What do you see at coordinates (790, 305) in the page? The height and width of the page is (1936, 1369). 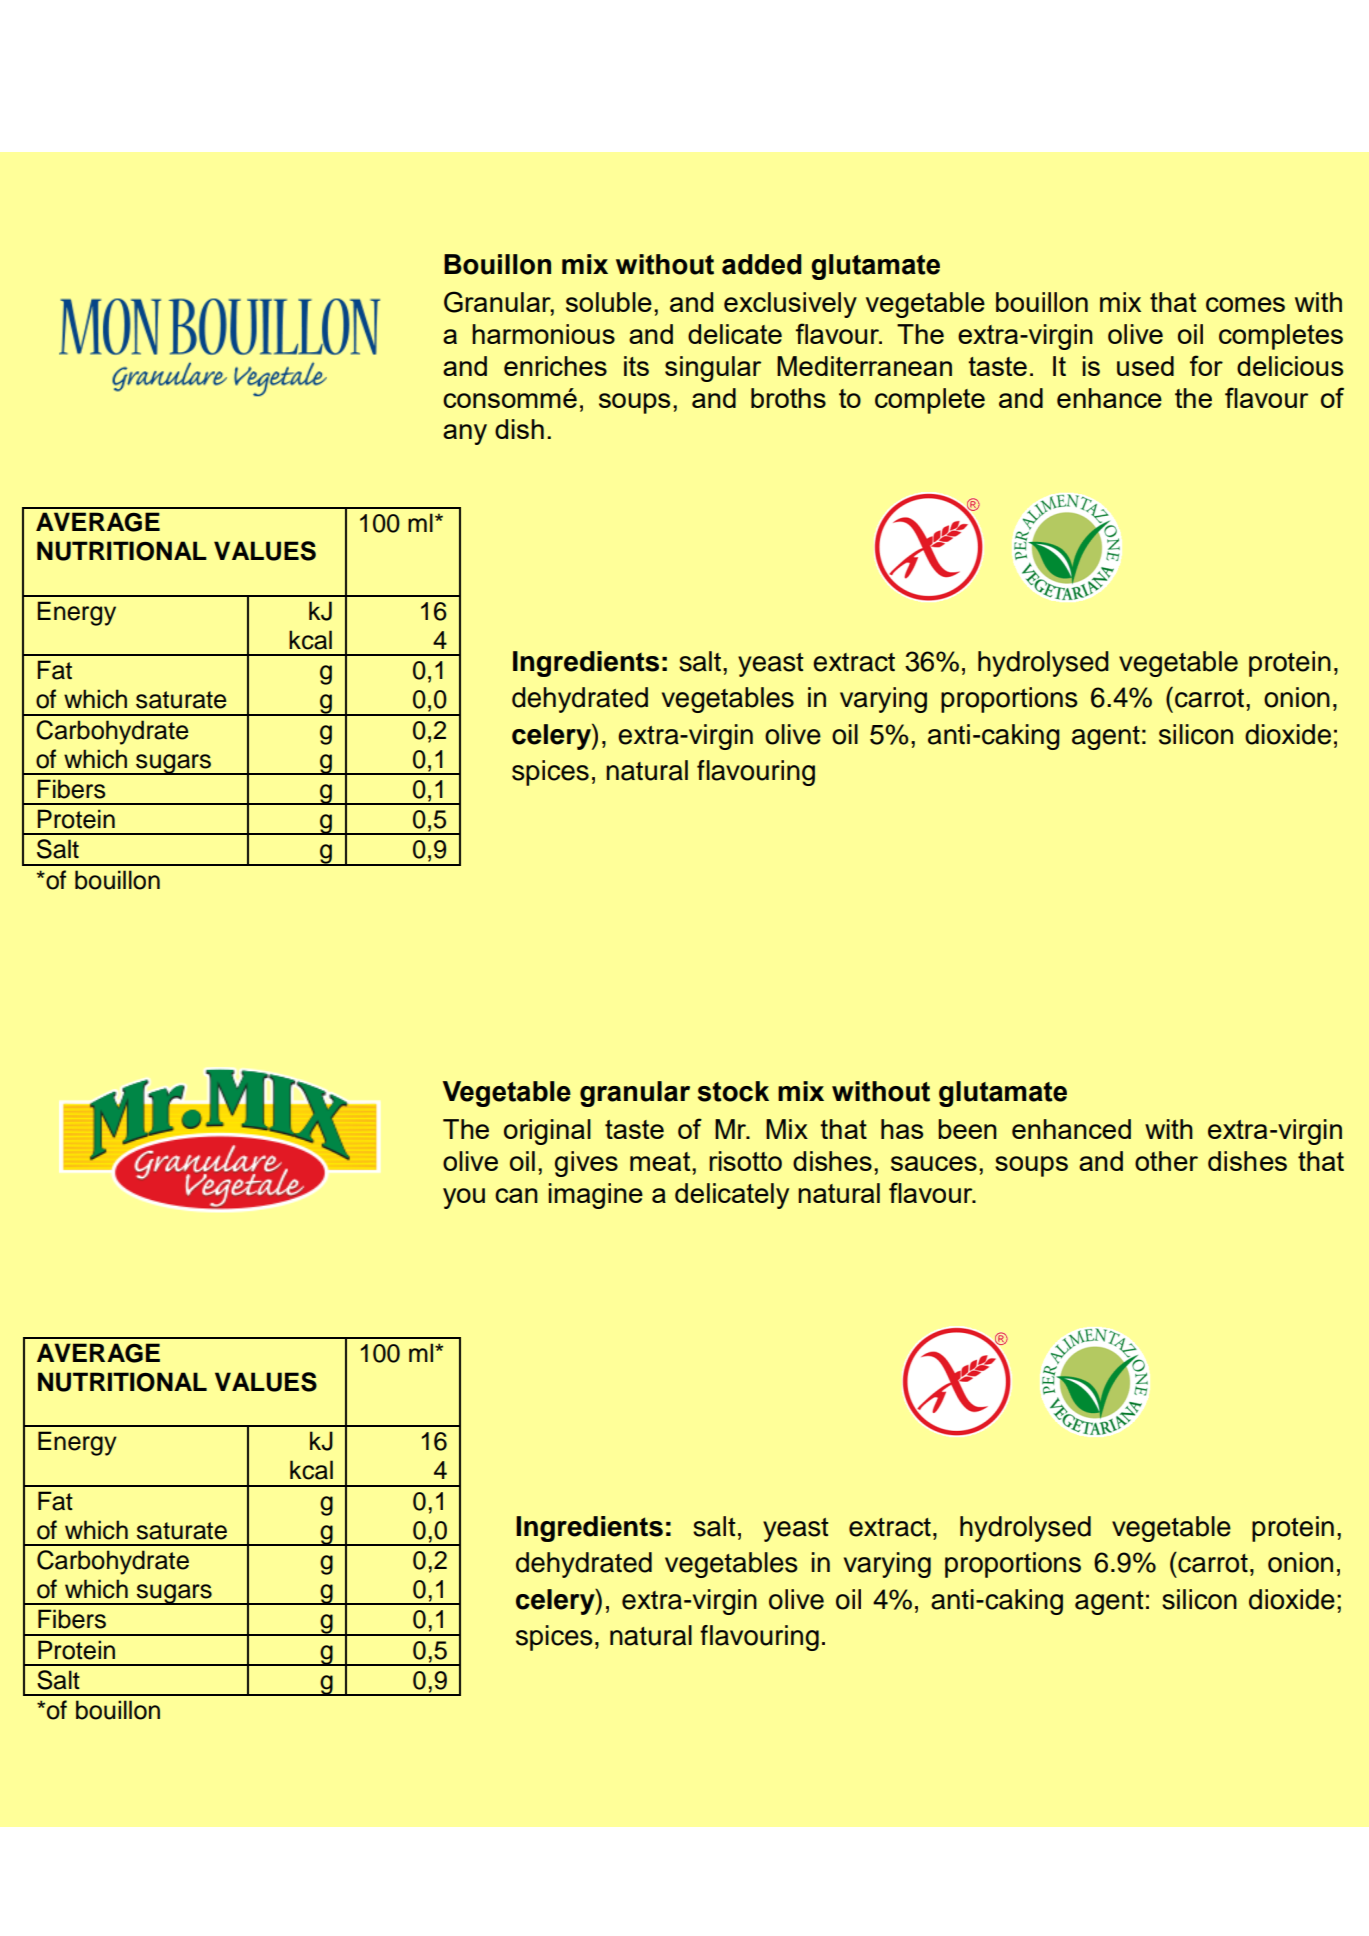 I see `exclusively` at bounding box center [790, 305].
